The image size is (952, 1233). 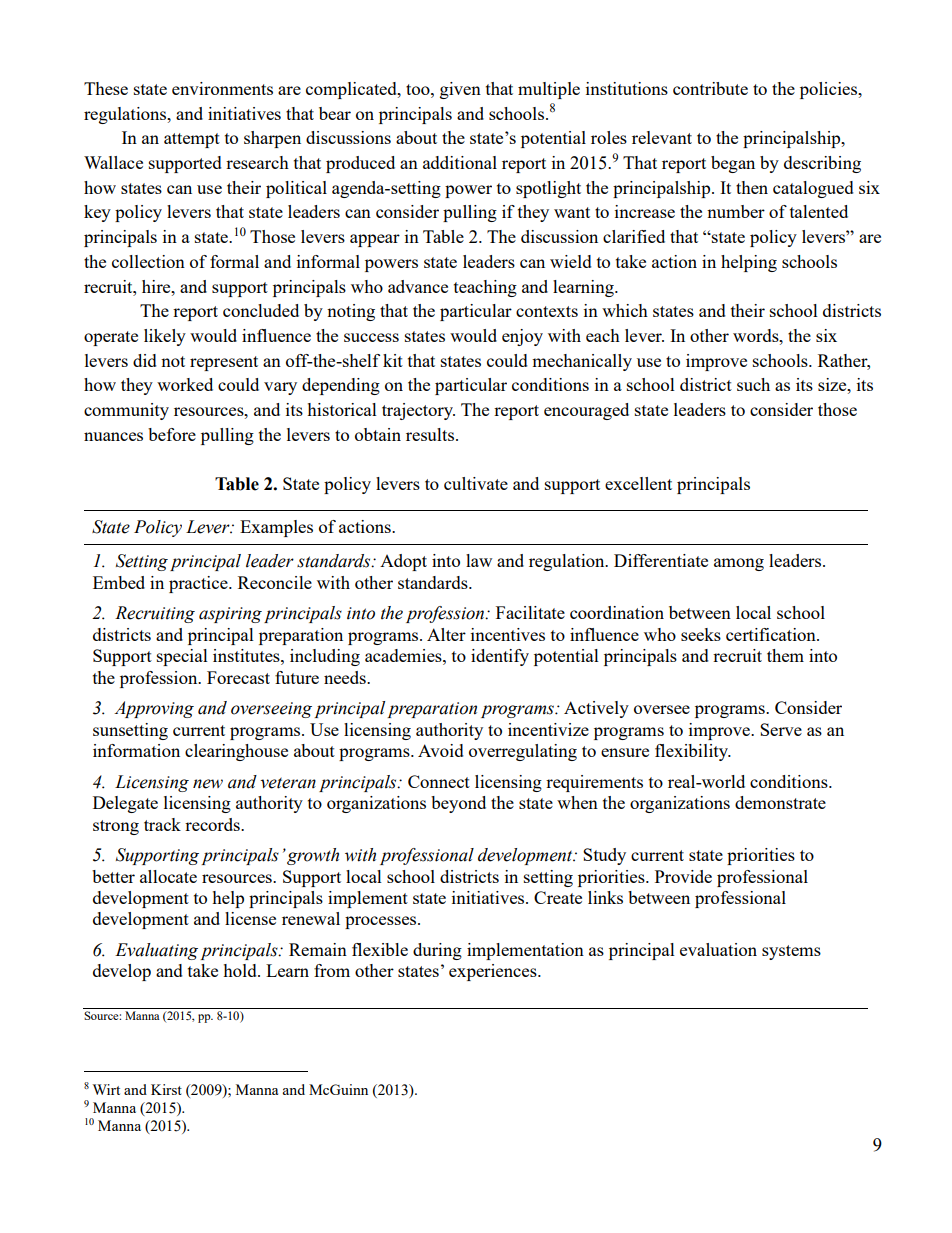 I want to click on attempt, so click(x=192, y=140).
